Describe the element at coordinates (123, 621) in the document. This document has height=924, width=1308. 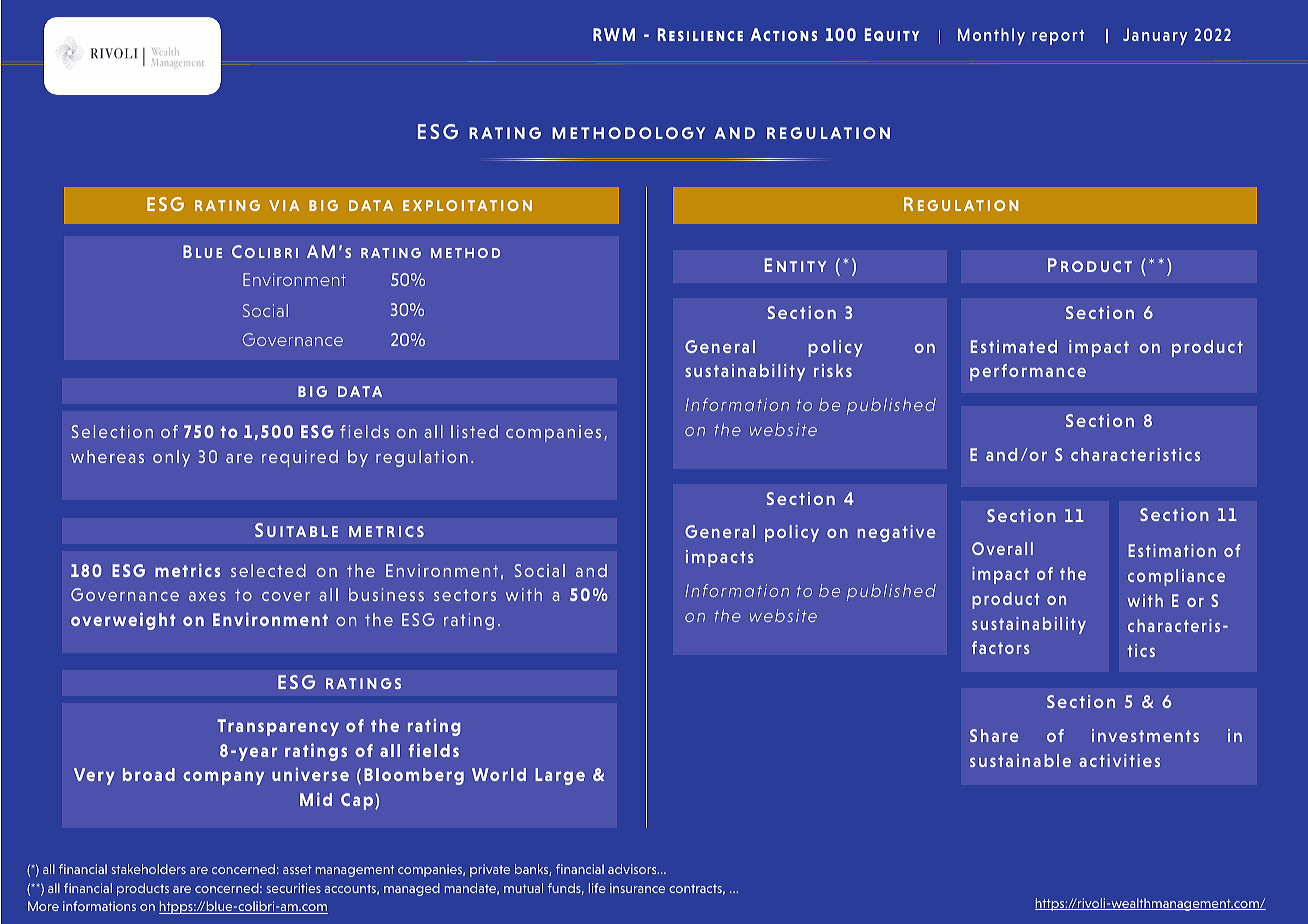
I see `overweight` at that location.
